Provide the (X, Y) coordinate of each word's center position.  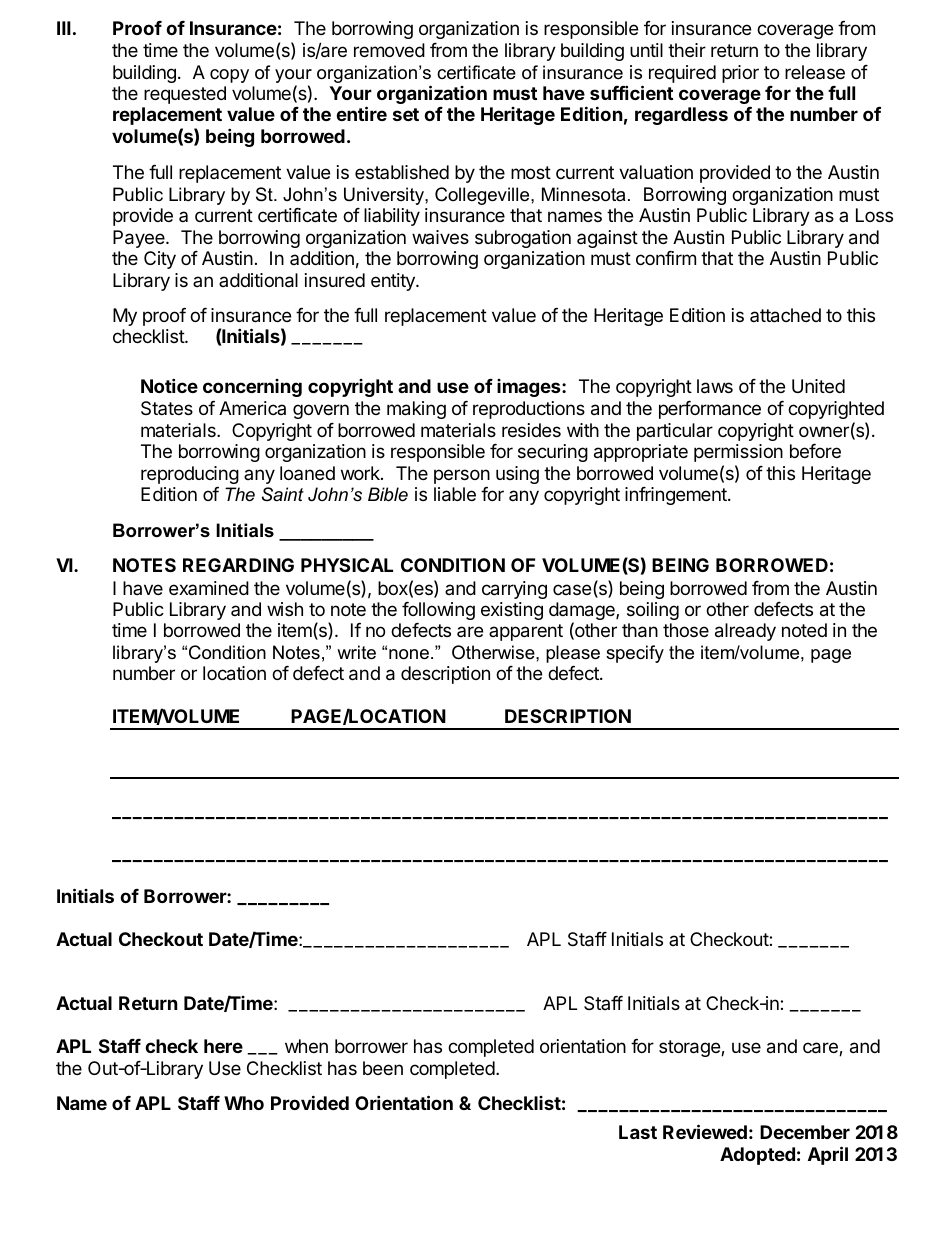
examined (209, 588)
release (815, 72)
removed (389, 50)
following (438, 611)
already (745, 632)
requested (185, 95)
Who (244, 1103)
